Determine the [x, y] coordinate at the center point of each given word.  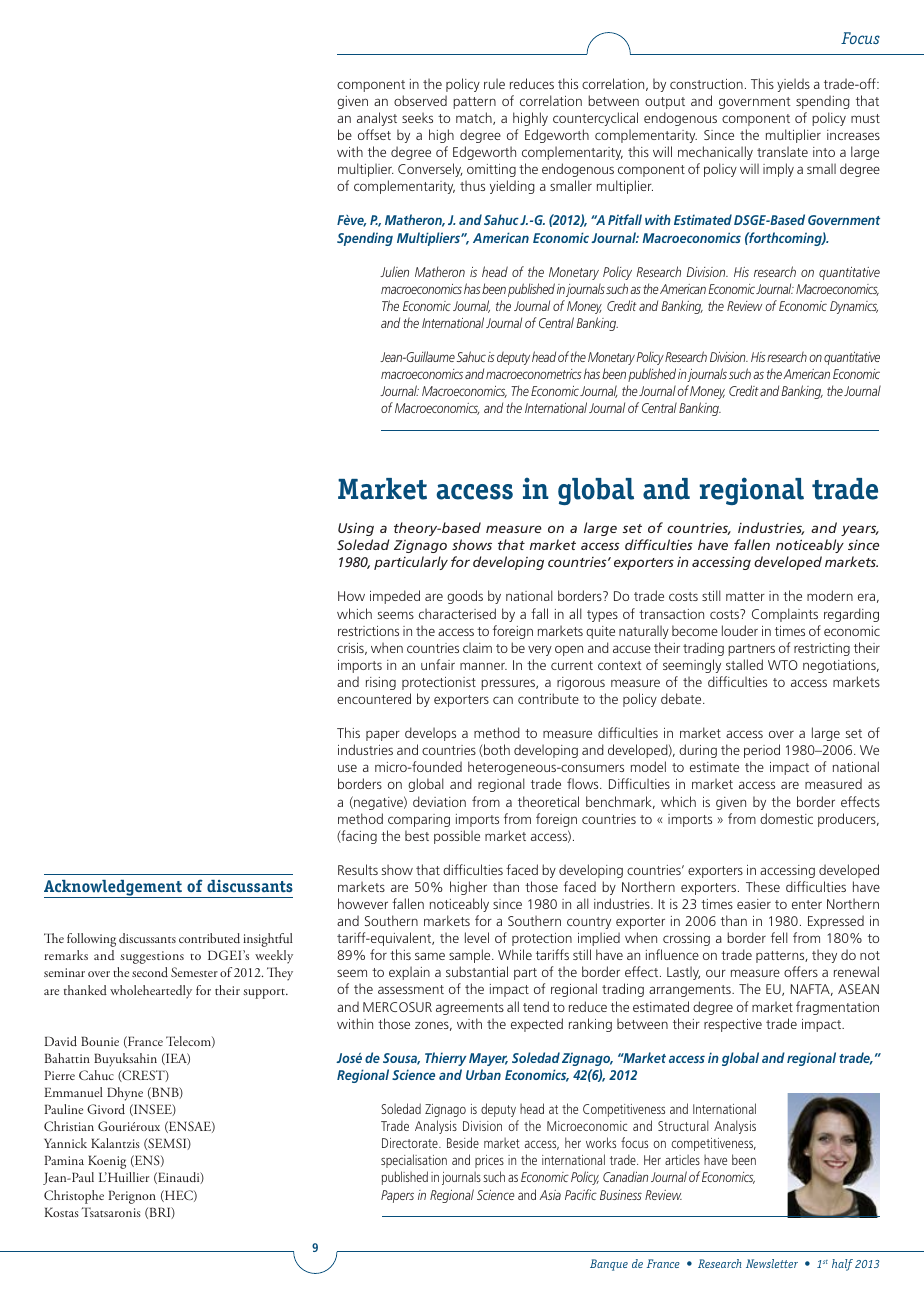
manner [483, 666]
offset [374, 134]
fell [779, 937]
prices [489, 1161]
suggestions [152, 957]
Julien [394, 271]
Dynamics [854, 307]
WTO [783, 665]
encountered [374, 698]
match [475, 118]
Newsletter [772, 1263]
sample [471, 956]
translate [782, 151]
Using [356, 529]
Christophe [74, 1197]
